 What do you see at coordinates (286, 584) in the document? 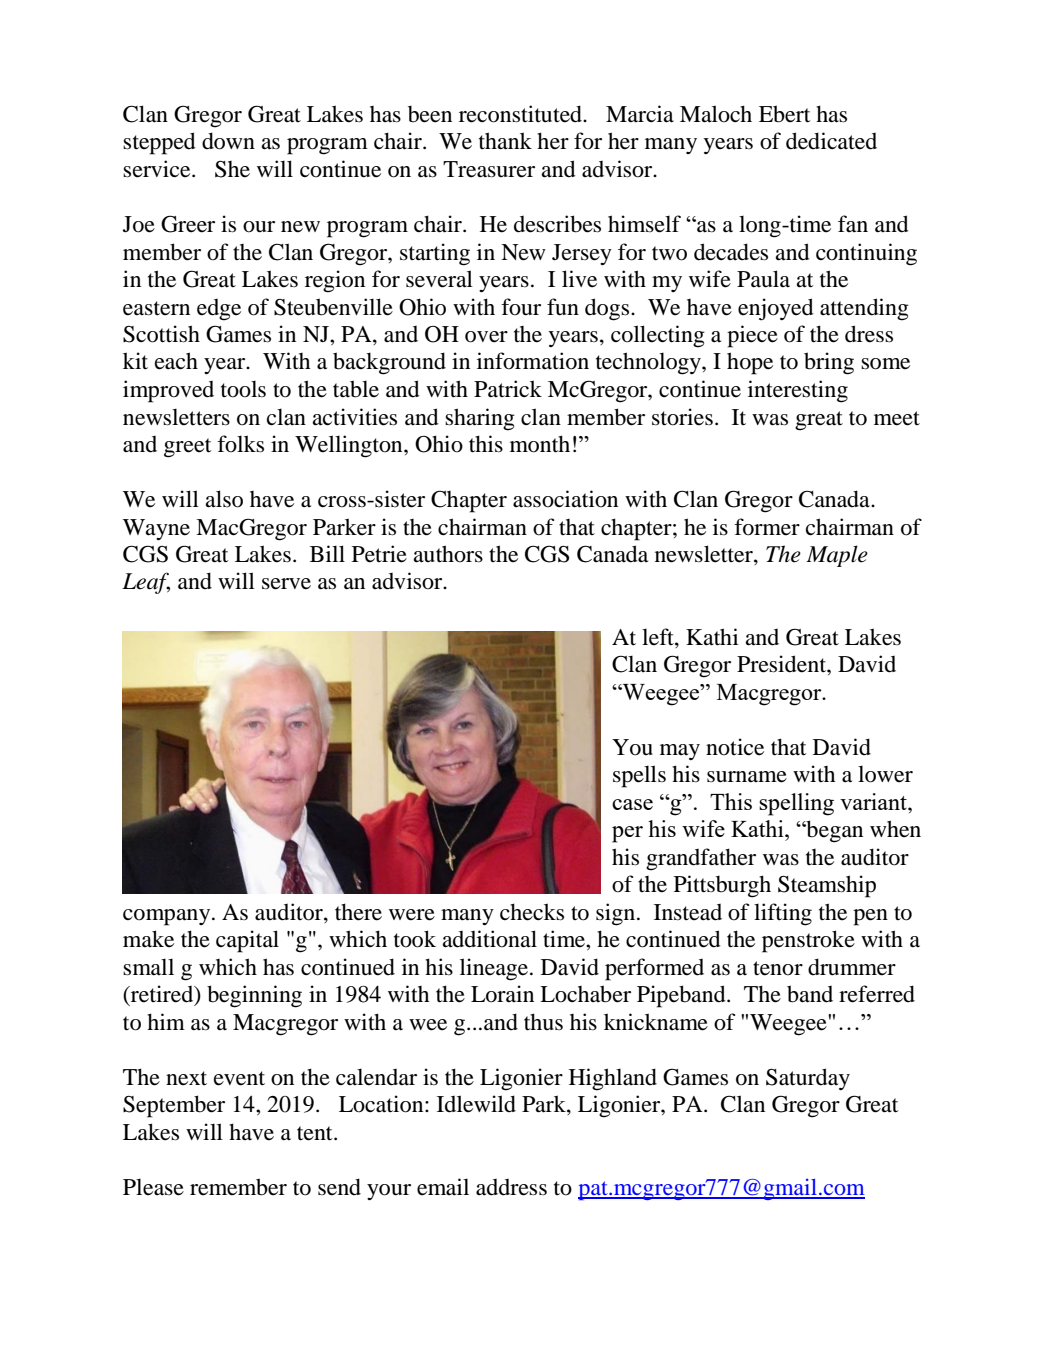
I see `serve` at bounding box center [286, 584].
